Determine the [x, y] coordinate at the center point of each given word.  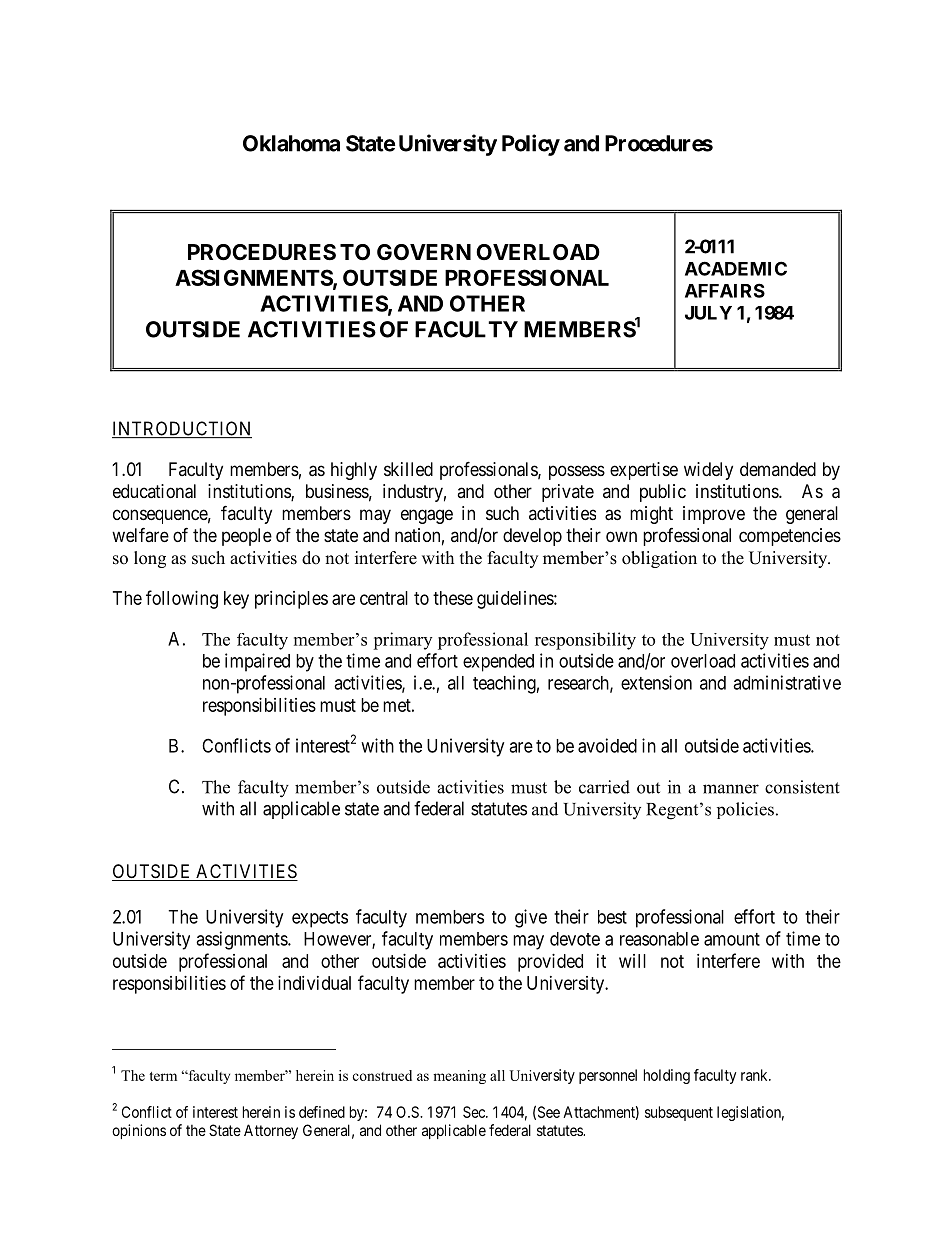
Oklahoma [291, 143]
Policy [531, 145]
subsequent [679, 1113]
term [163, 1076]
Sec [475, 1112]
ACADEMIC [736, 268]
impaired [257, 662]
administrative [787, 682]
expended [498, 663]
